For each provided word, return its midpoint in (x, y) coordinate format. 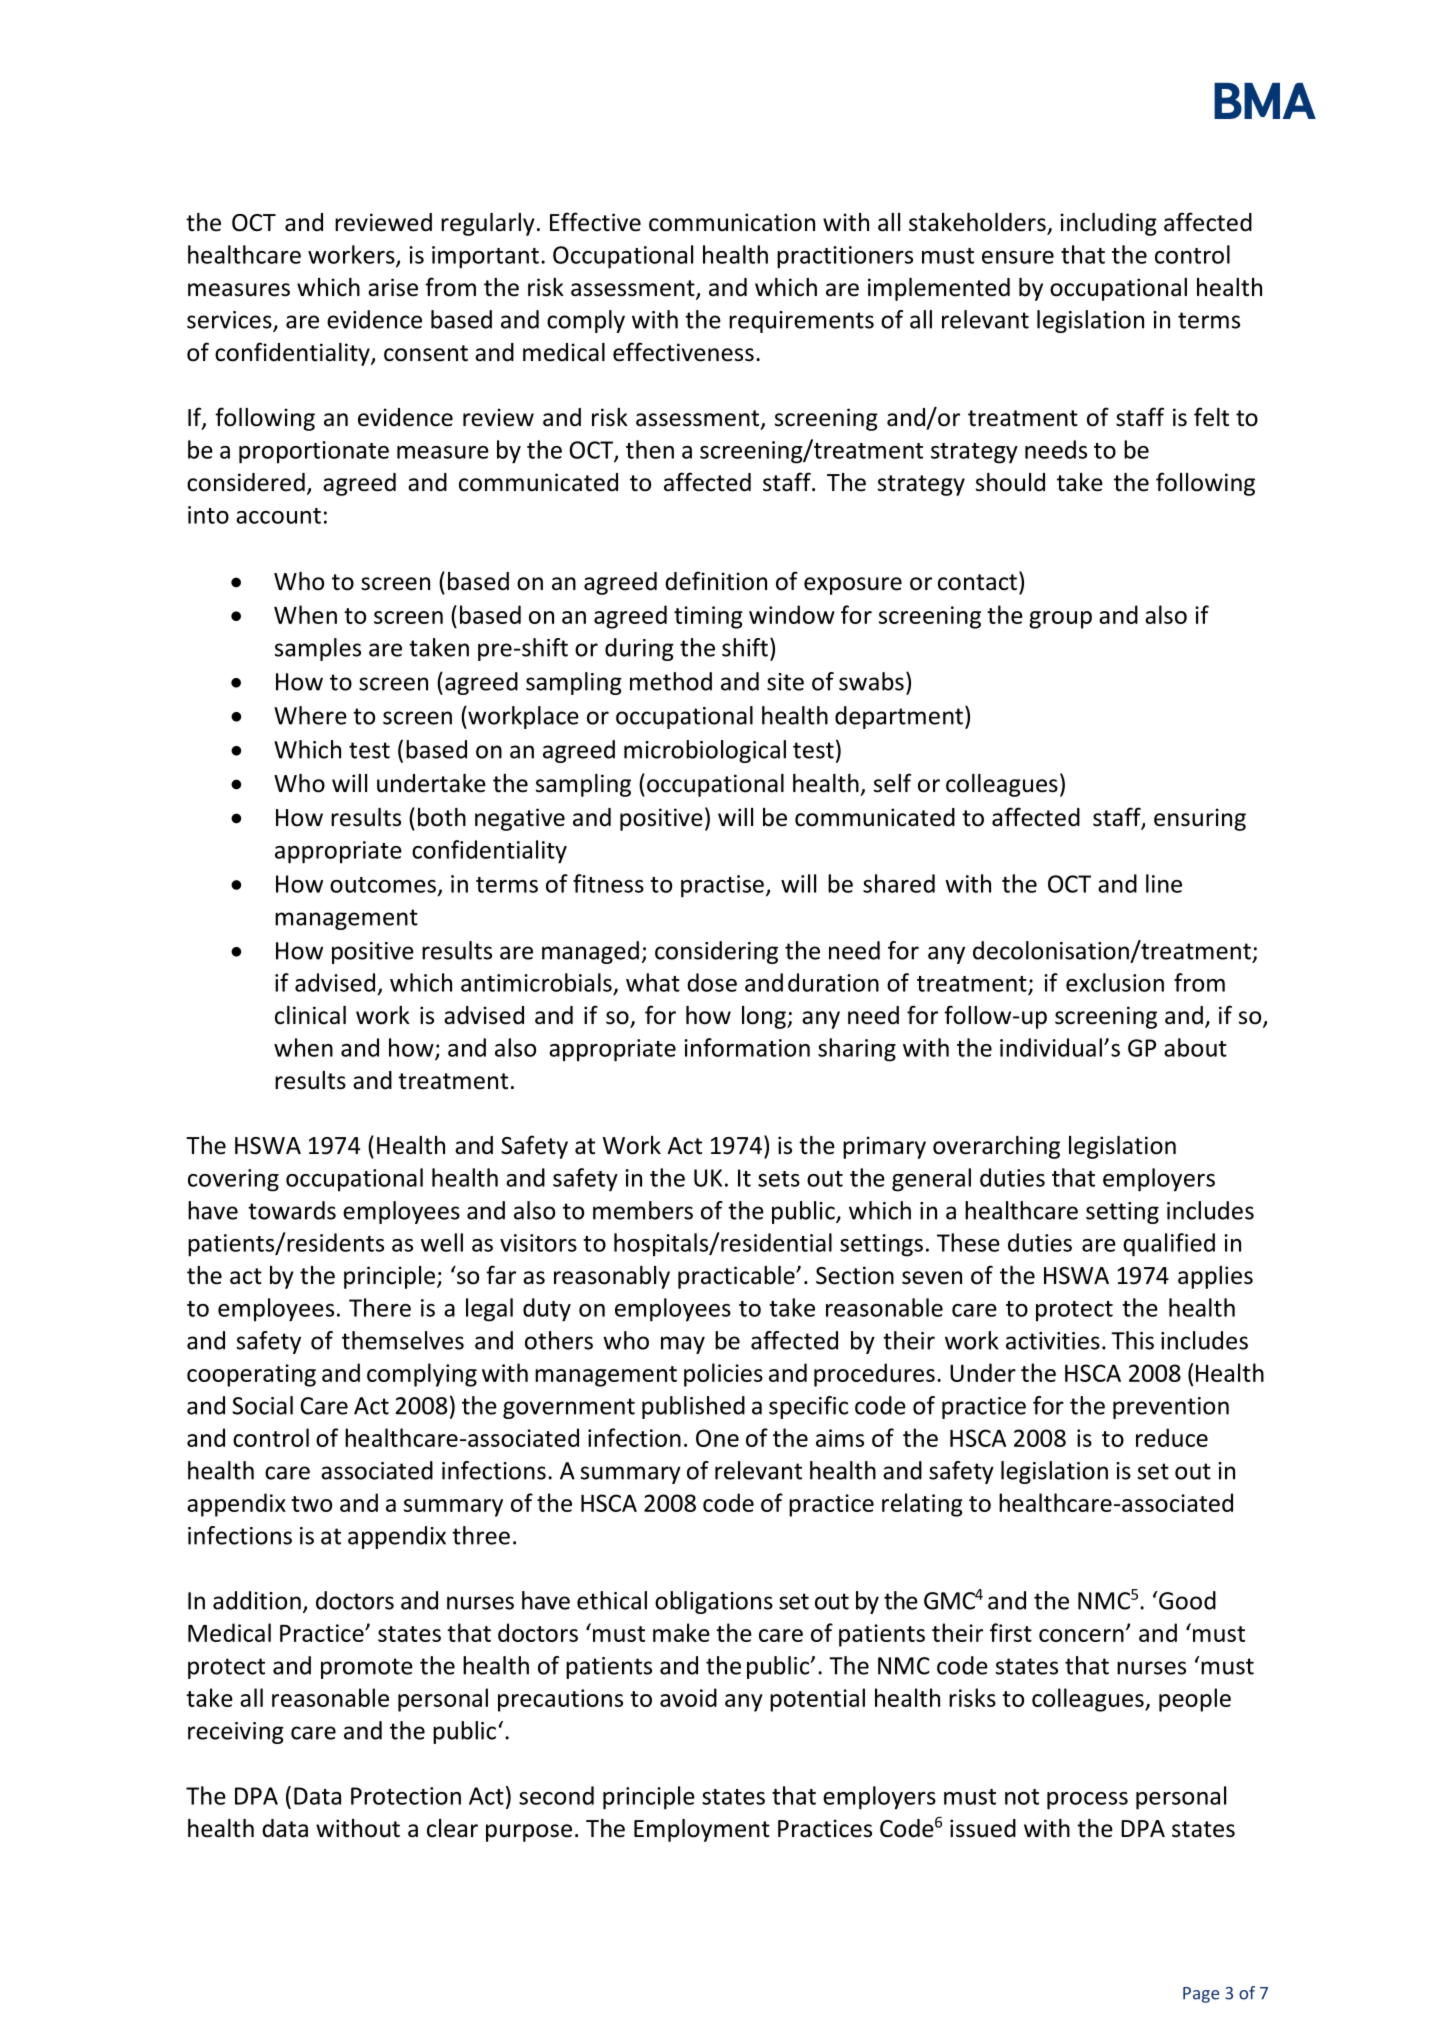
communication (732, 222)
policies (723, 1375)
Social (262, 1405)
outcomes (383, 885)
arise (393, 287)
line (1164, 883)
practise (722, 886)
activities (1053, 1341)
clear (452, 1828)
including (1109, 224)
